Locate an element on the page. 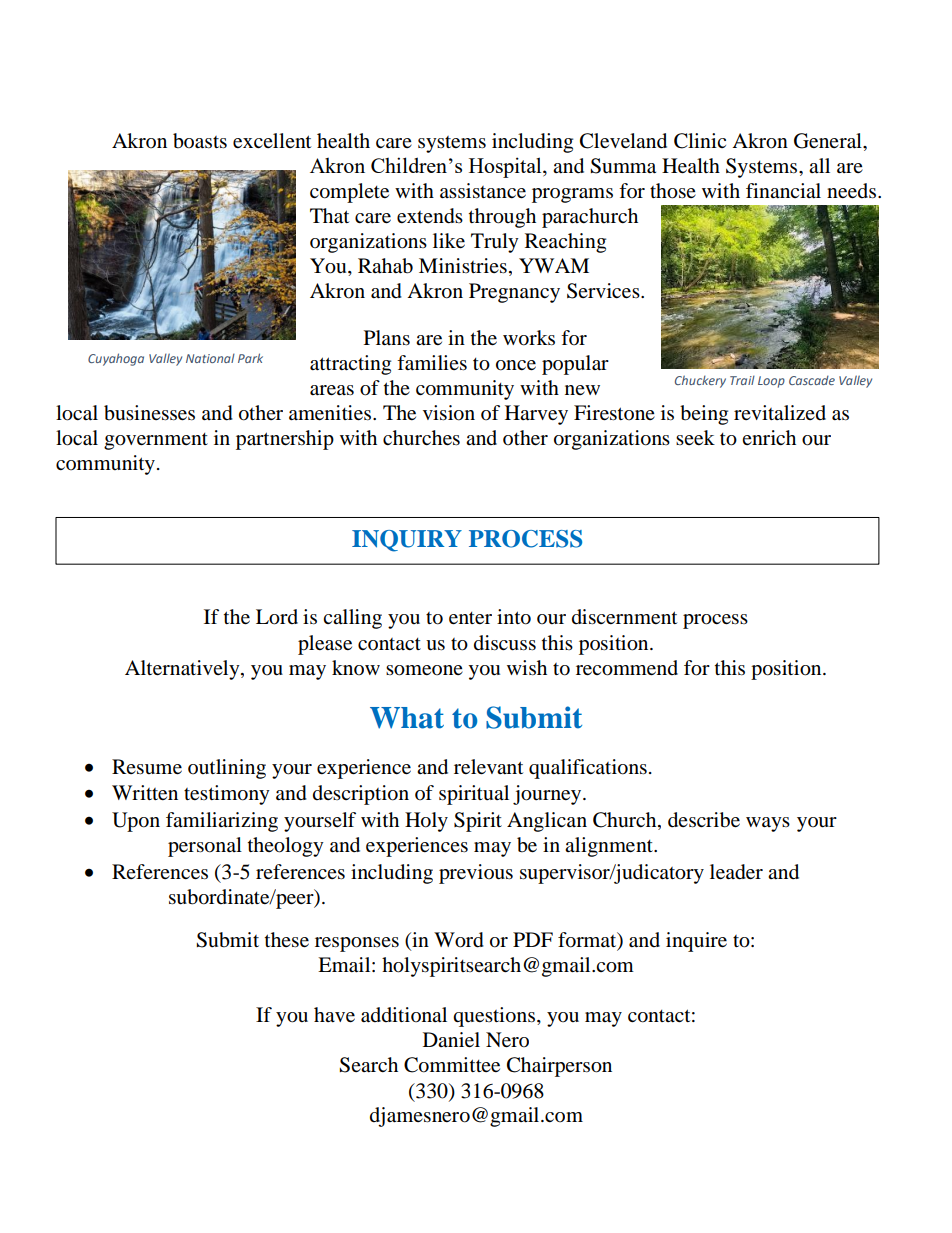  have is located at coordinates (334, 1015).
